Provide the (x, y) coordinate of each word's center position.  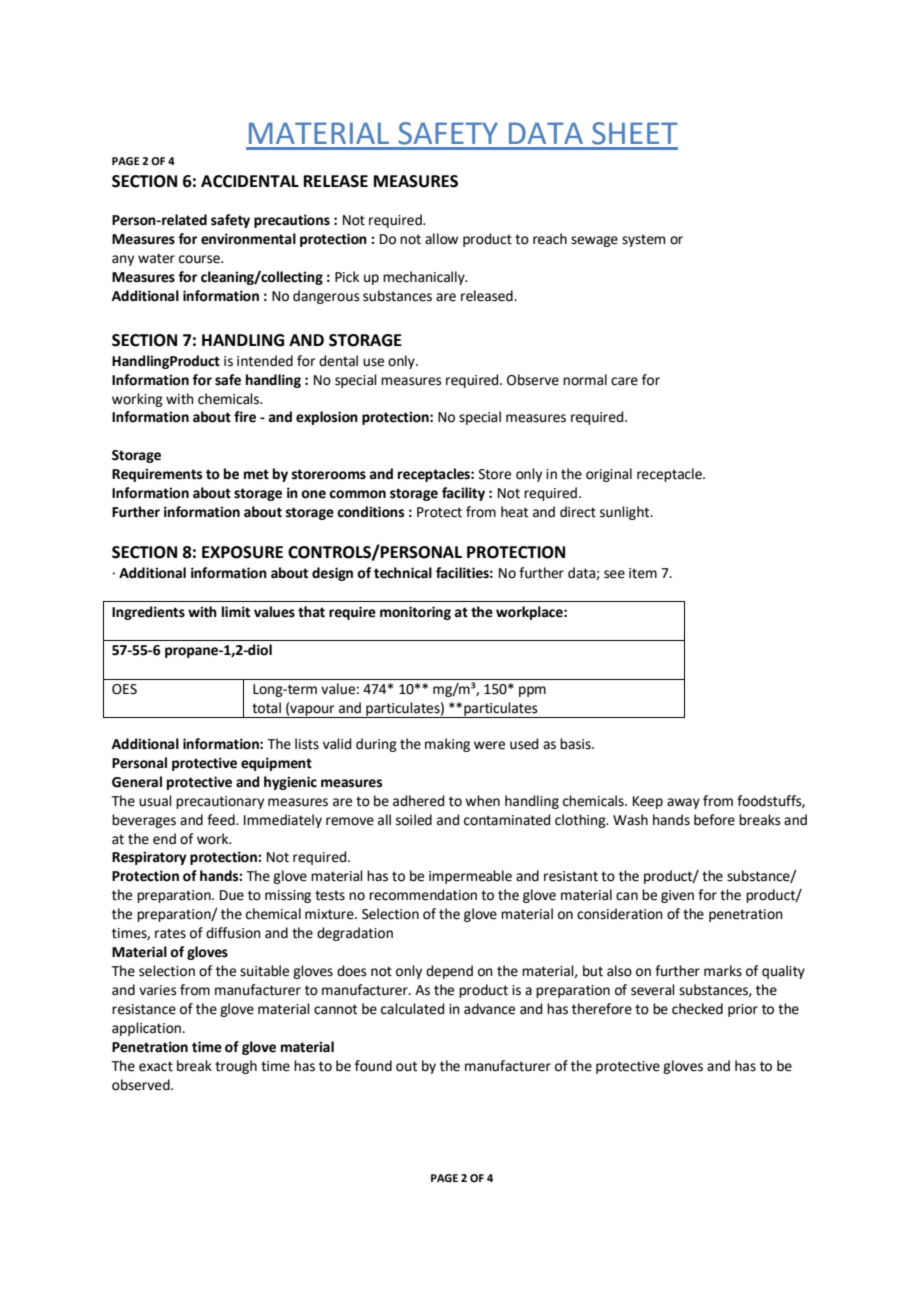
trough (236, 1067)
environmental (248, 239)
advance (489, 1009)
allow (441, 239)
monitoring (415, 613)
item (643, 573)
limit (236, 612)
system (643, 240)
